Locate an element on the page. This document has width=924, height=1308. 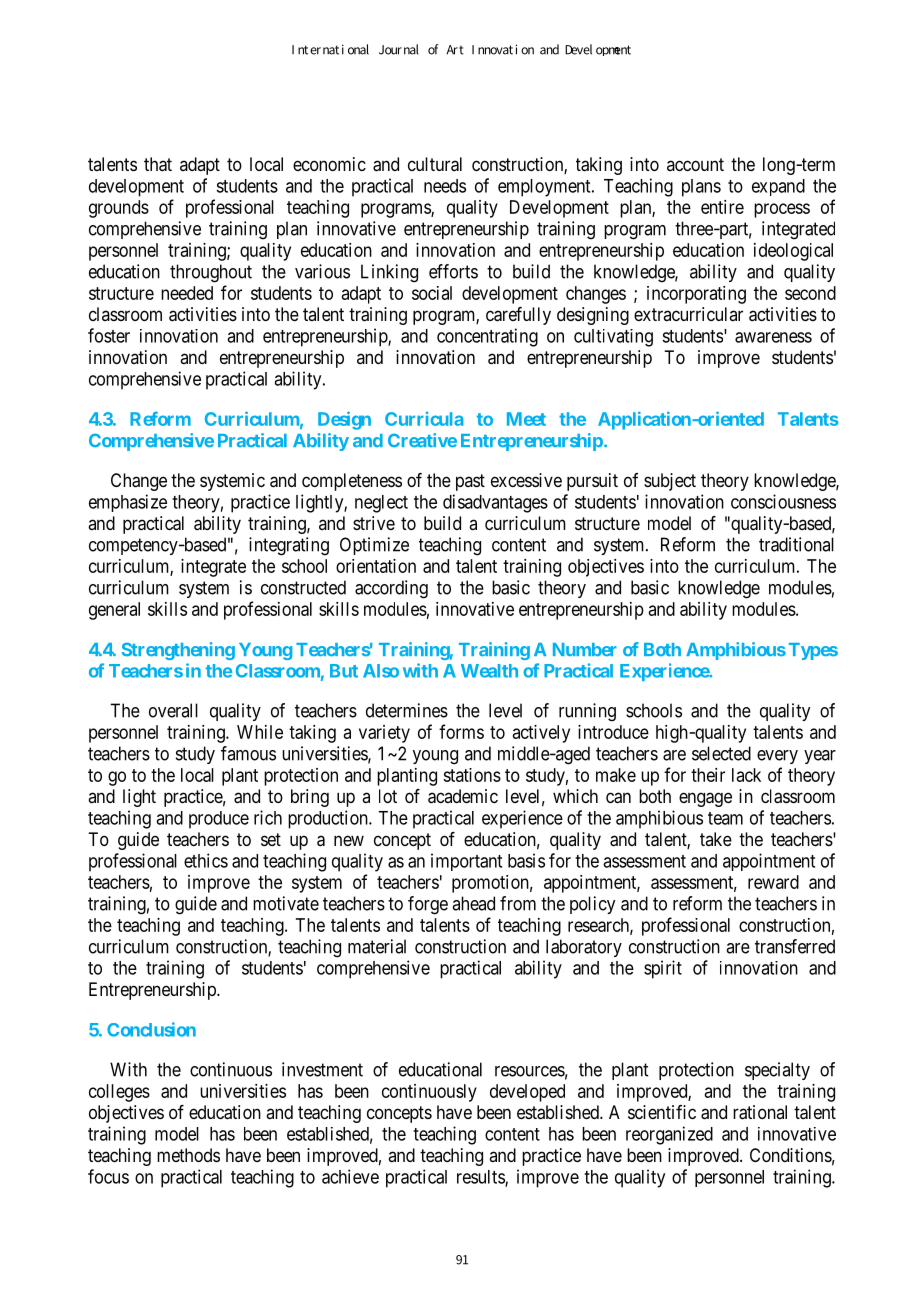
emphasize is located at coordinates (128, 503).
